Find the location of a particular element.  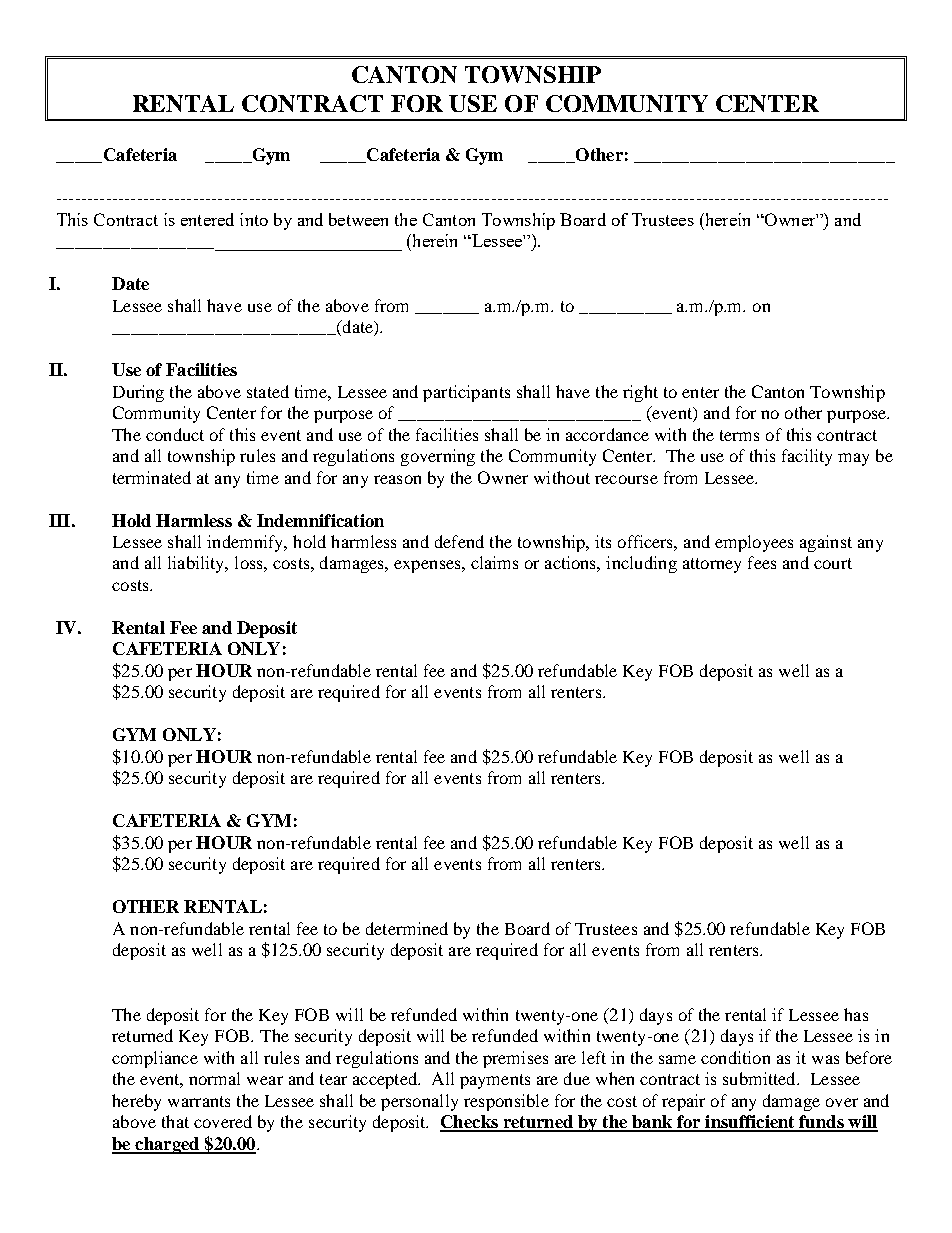

liability is located at coordinates (197, 564).
